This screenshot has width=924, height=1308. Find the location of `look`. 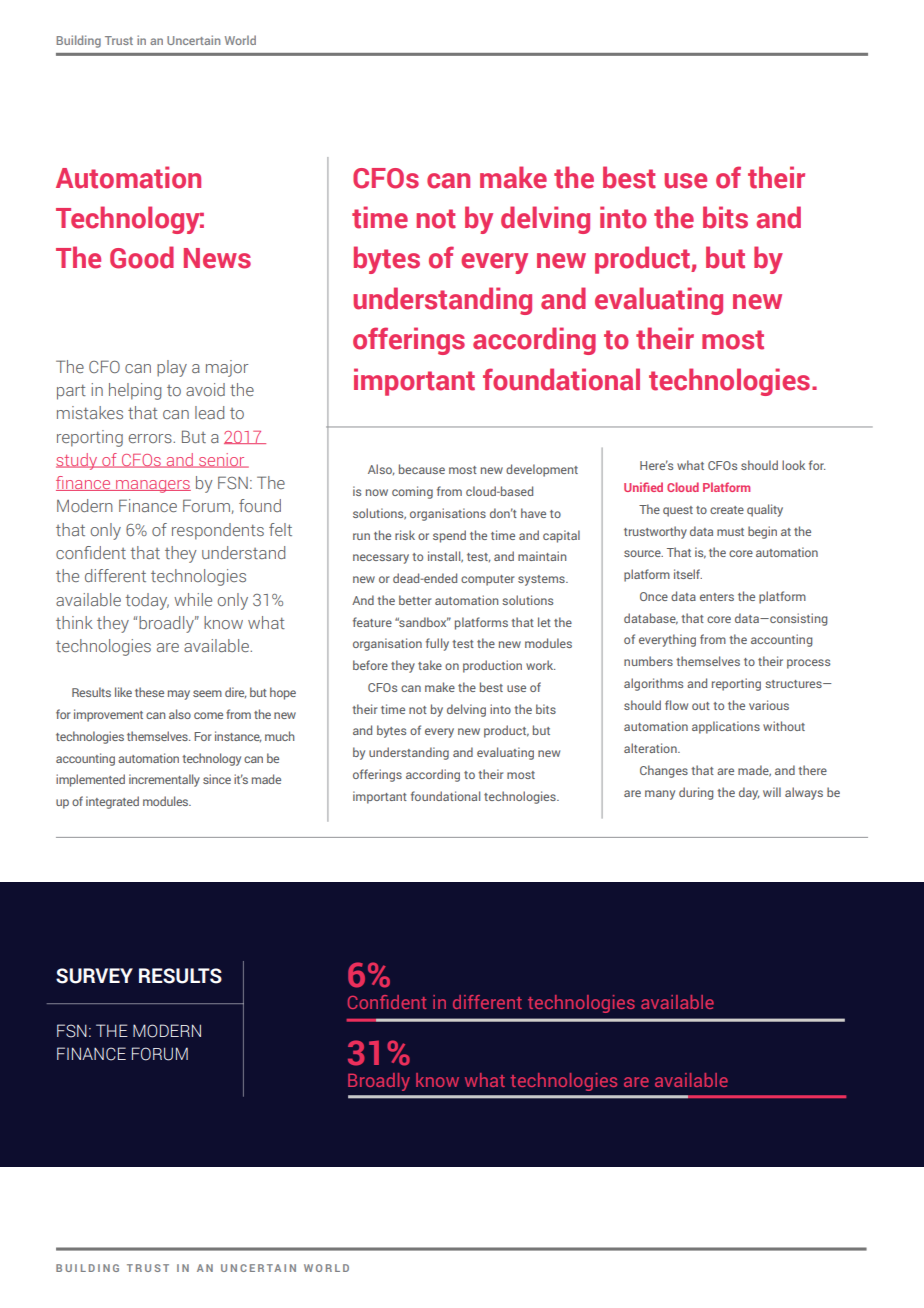

look is located at coordinates (793, 465).
